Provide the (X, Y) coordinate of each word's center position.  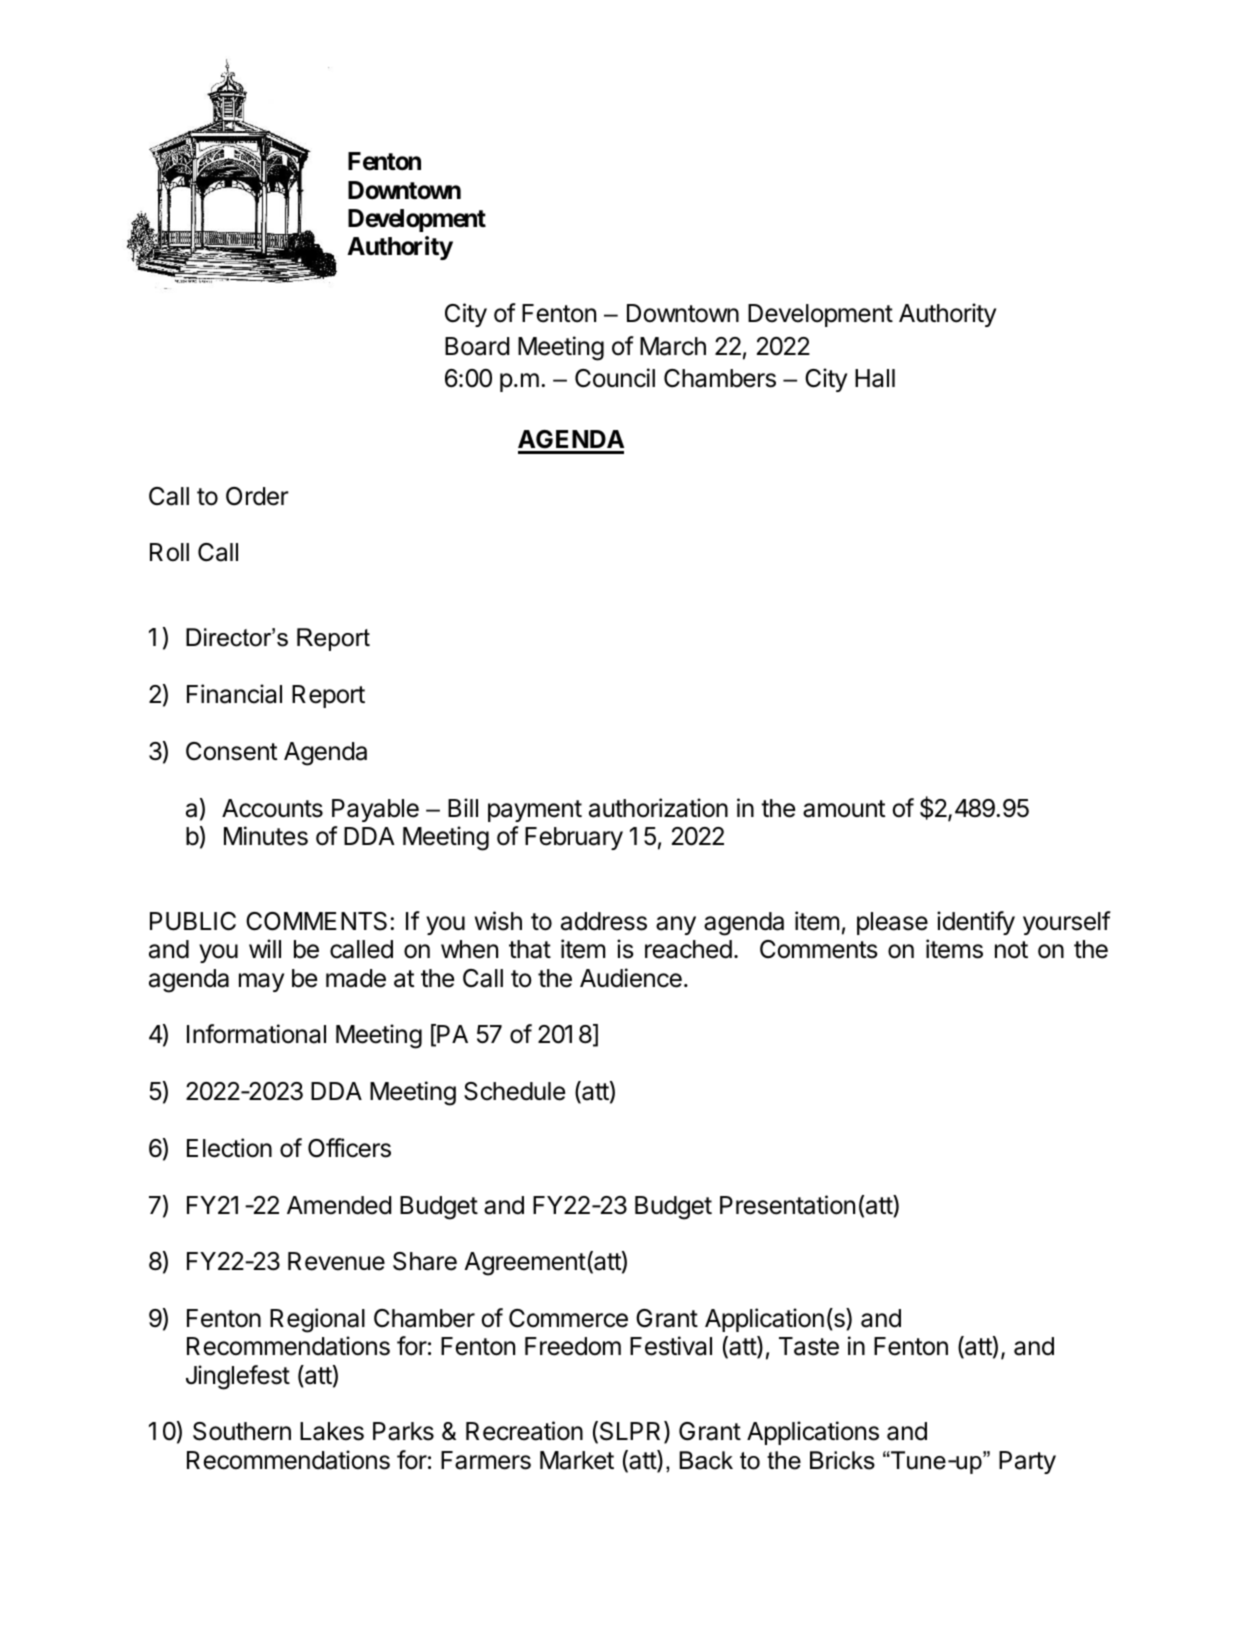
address (604, 921)
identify (976, 923)
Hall (875, 378)
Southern (242, 1431)
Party (1027, 1462)
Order (257, 496)
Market (577, 1460)
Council (615, 378)
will (265, 948)
